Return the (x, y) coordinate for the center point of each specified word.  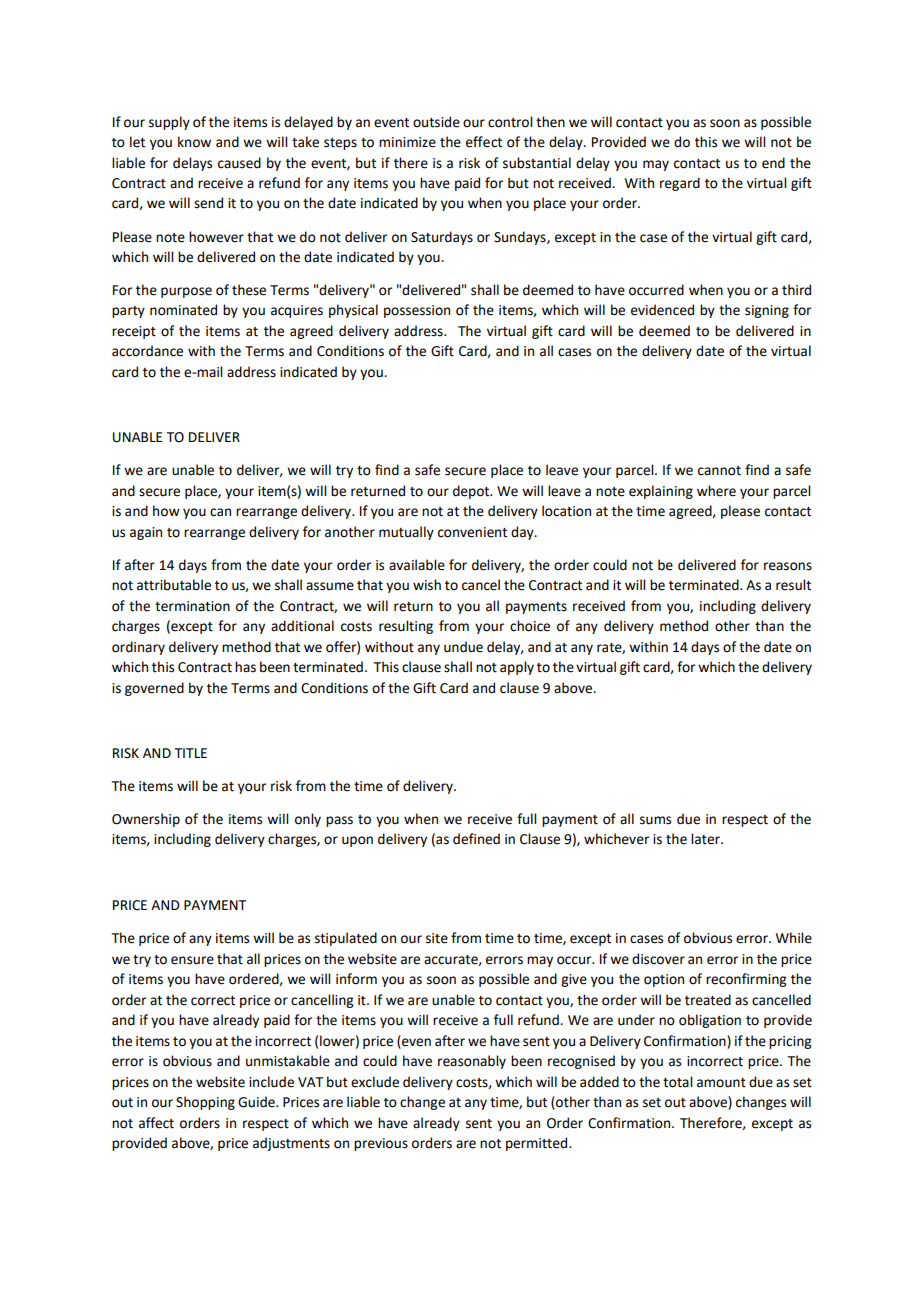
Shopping (205, 1103)
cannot (719, 471)
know (194, 142)
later (706, 839)
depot (472, 492)
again (146, 533)
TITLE (191, 753)
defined (476, 839)
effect (484, 142)
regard (680, 184)
